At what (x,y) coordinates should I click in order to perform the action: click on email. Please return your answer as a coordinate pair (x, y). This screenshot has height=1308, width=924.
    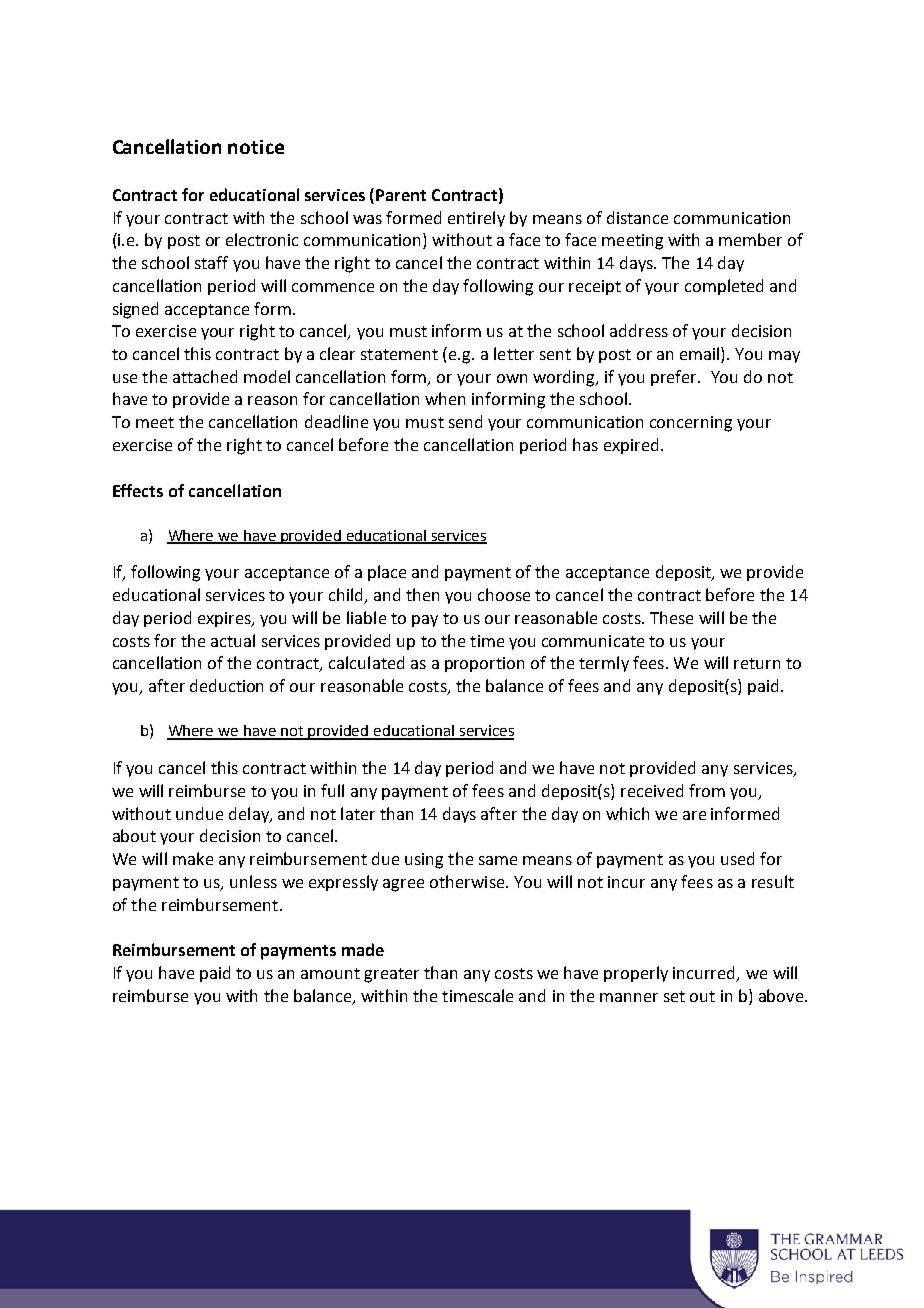
    Looking at the image, I should click on (701, 355).
